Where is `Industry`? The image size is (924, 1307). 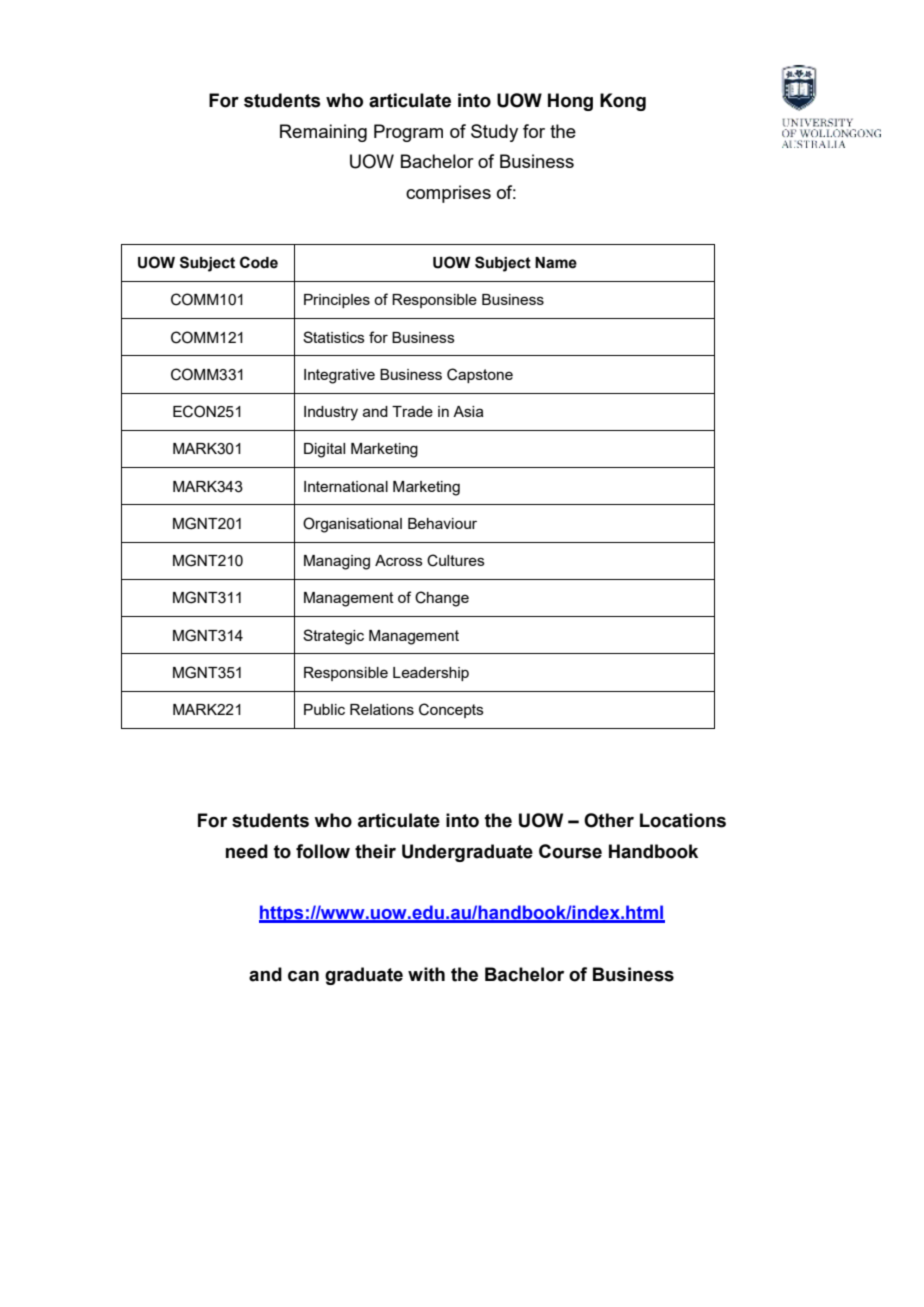
Industry is located at coordinates (331, 413).
